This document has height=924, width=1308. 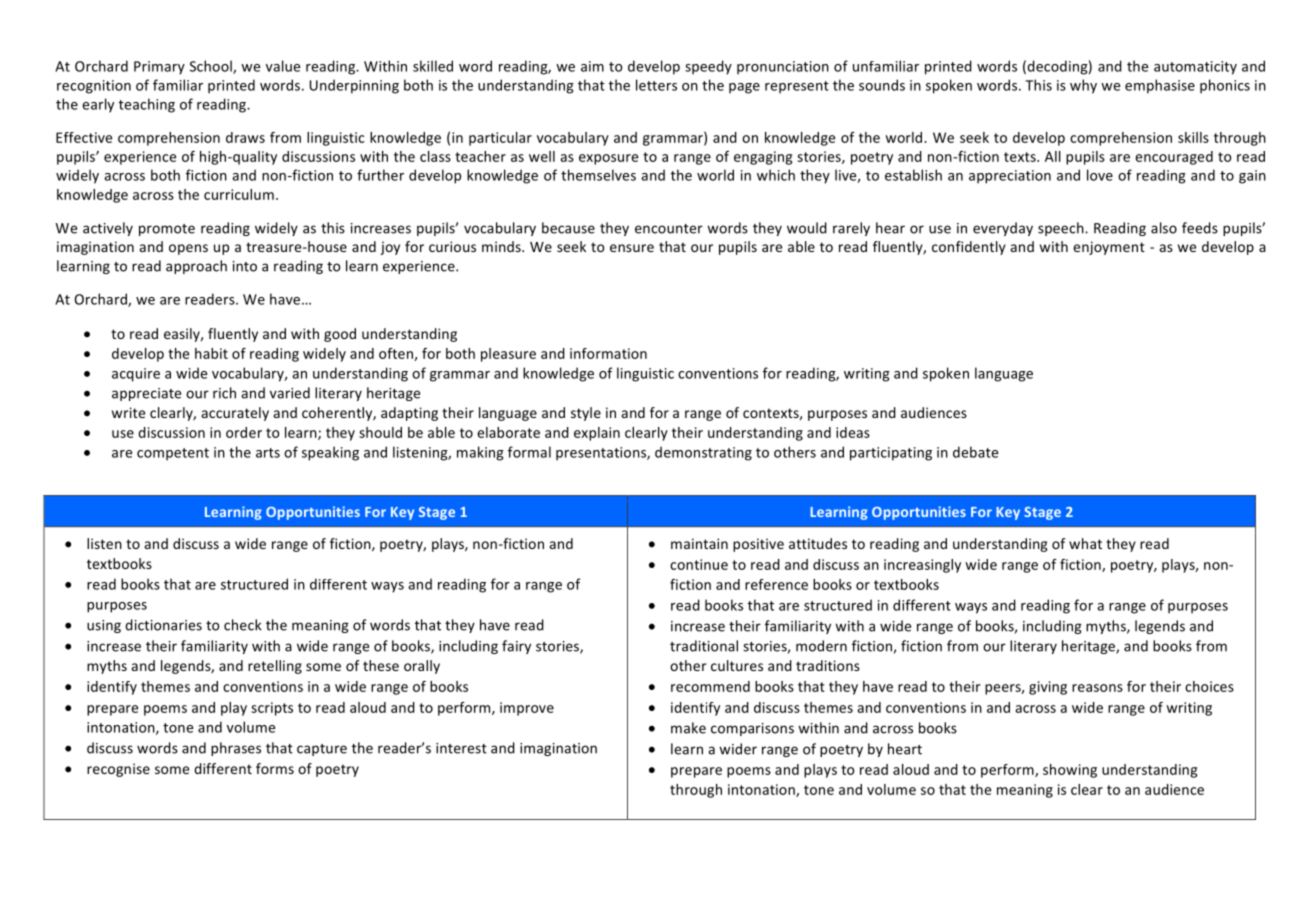 I want to click on what, so click(x=1085, y=543).
